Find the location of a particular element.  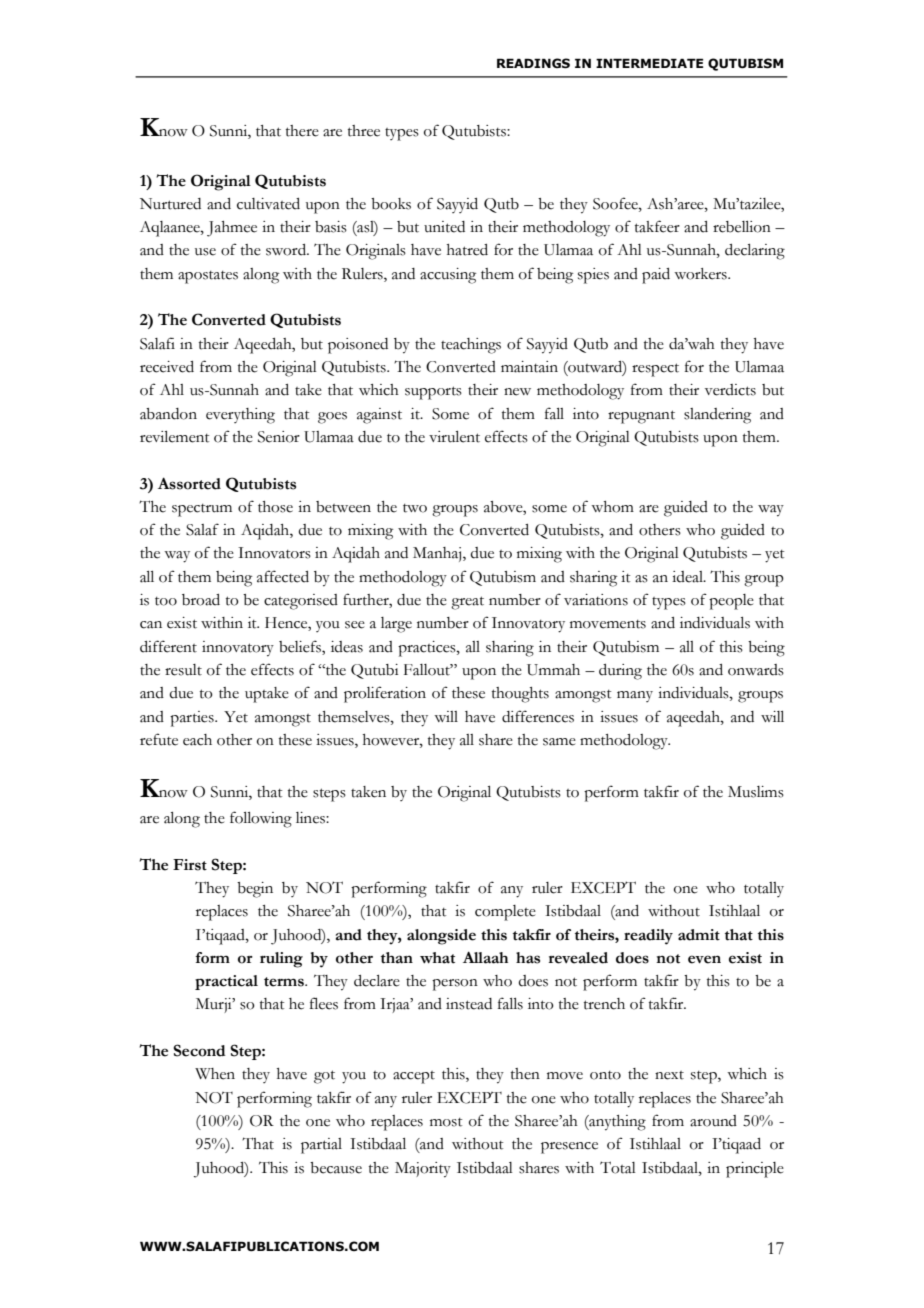

INTERMEDIATE is located at coordinates (649, 63).
